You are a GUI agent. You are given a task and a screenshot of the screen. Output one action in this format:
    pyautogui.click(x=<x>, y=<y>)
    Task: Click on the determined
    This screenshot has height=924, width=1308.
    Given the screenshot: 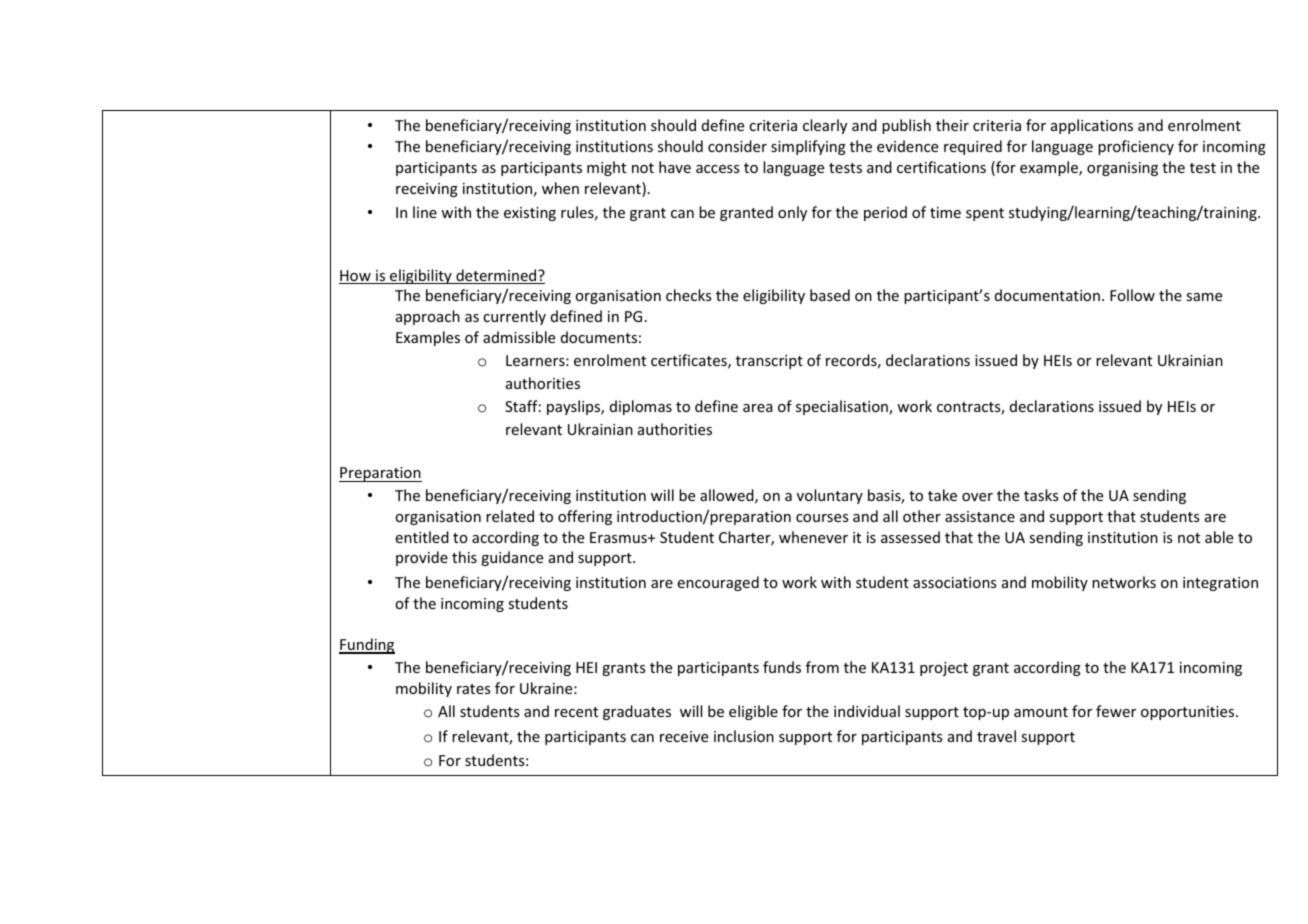 What is the action you would take?
    pyautogui.click(x=496, y=276)
